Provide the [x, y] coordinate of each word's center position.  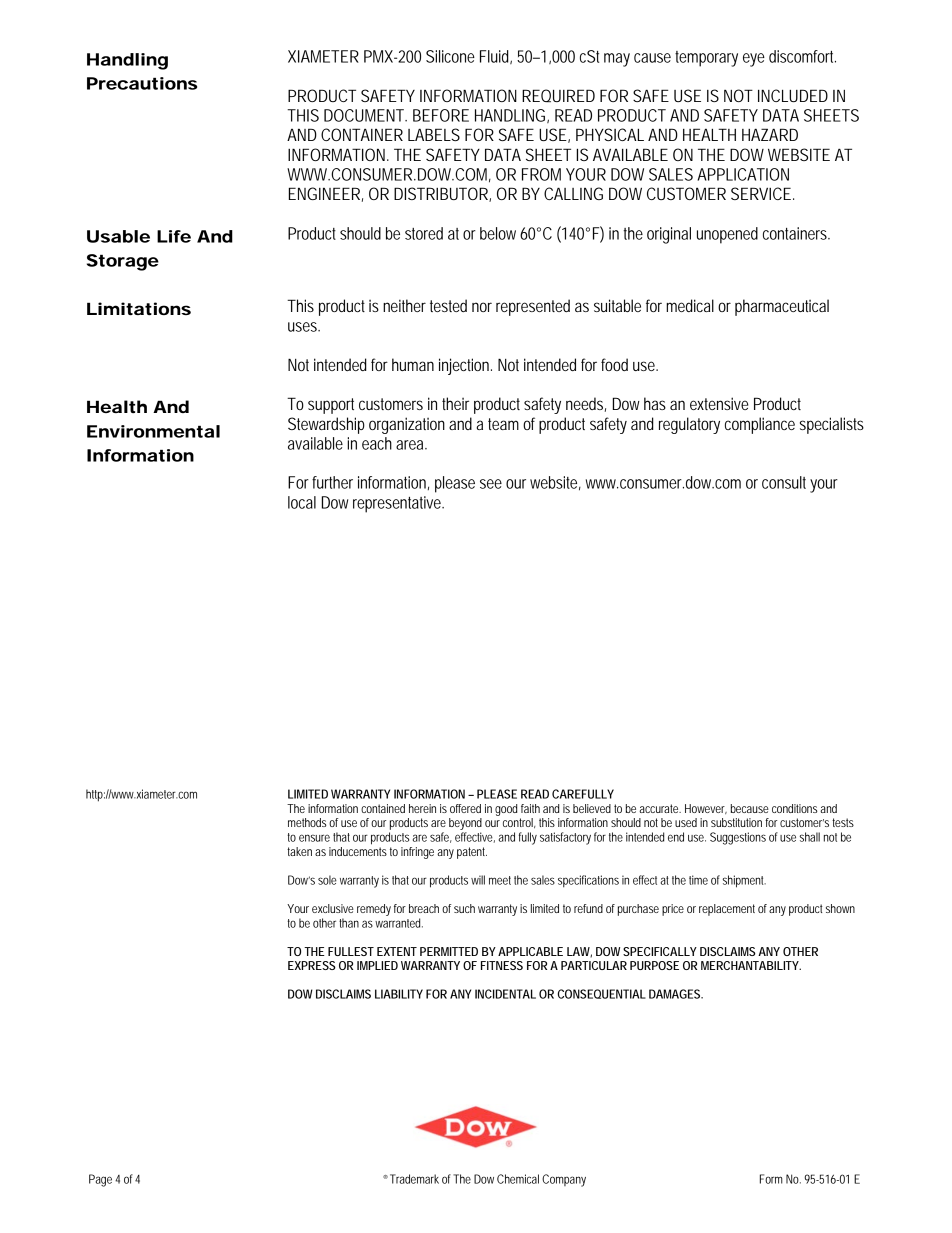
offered [465, 808]
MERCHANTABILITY [750, 965]
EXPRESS [312, 965]
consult [784, 482]
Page [100, 1180]
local [302, 502]
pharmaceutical [782, 307]
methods [307, 822]
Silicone [450, 56]
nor [482, 307]
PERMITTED [449, 951]
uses [302, 327]
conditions [795, 808]
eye [754, 60]
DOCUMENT [364, 115]
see [491, 484]
